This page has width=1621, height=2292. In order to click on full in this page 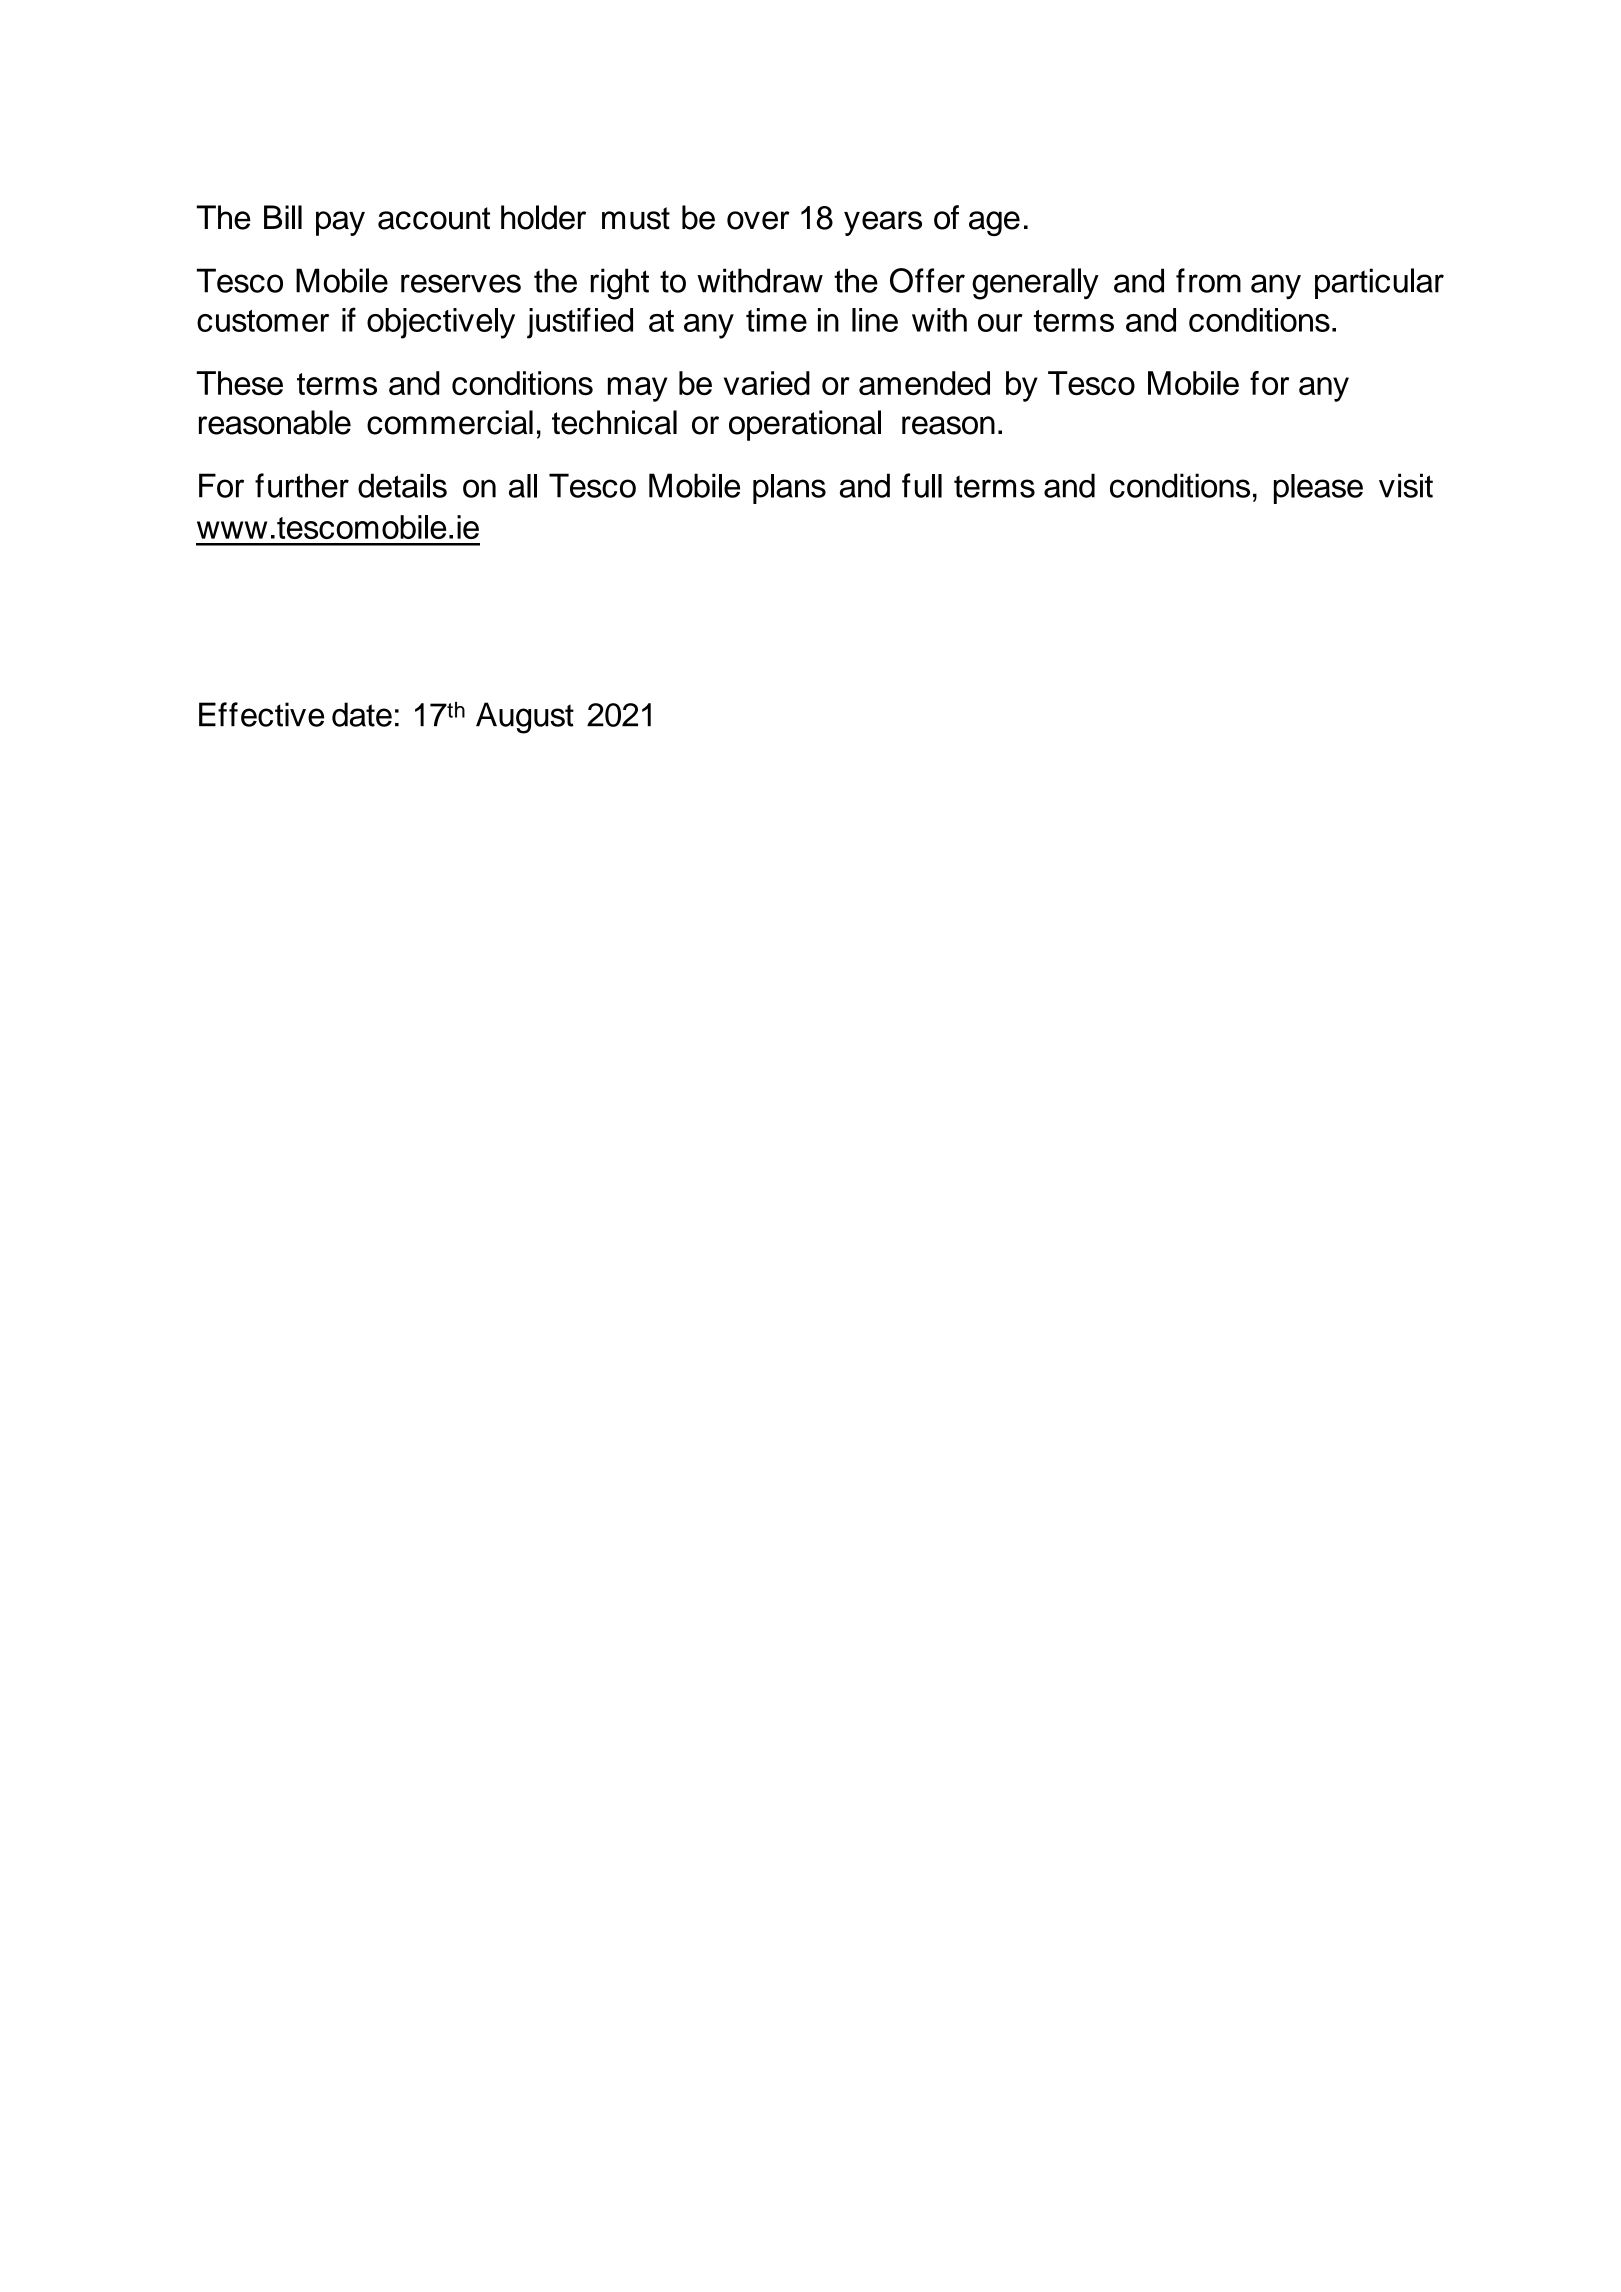, I will do `click(922, 485)`.
